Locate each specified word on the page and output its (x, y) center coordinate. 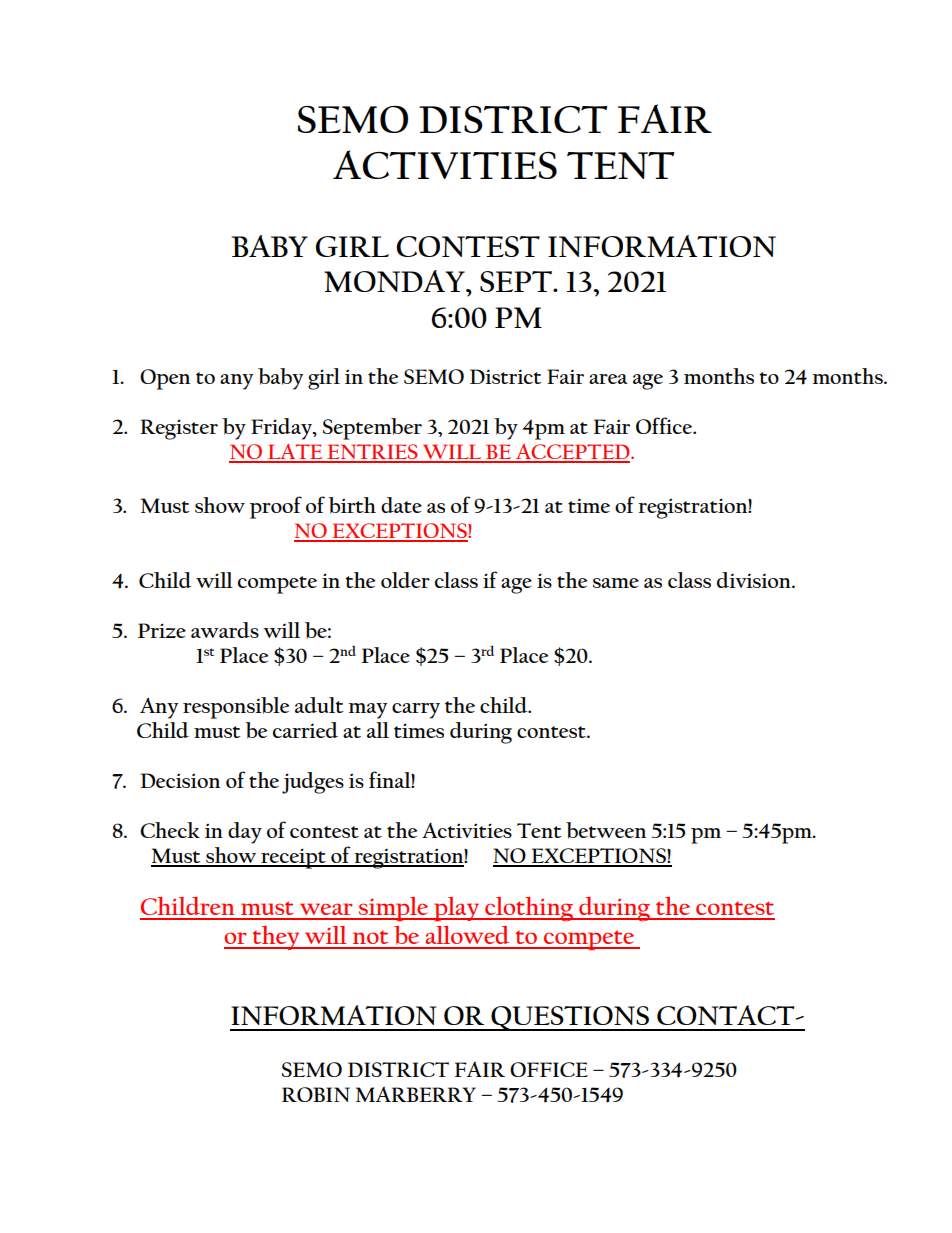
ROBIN (316, 1094)
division (755, 580)
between (606, 830)
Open (165, 379)
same (616, 583)
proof (275, 507)
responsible (236, 708)
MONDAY (395, 281)
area (608, 379)
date (401, 505)
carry (416, 711)
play (457, 909)
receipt (293, 858)
